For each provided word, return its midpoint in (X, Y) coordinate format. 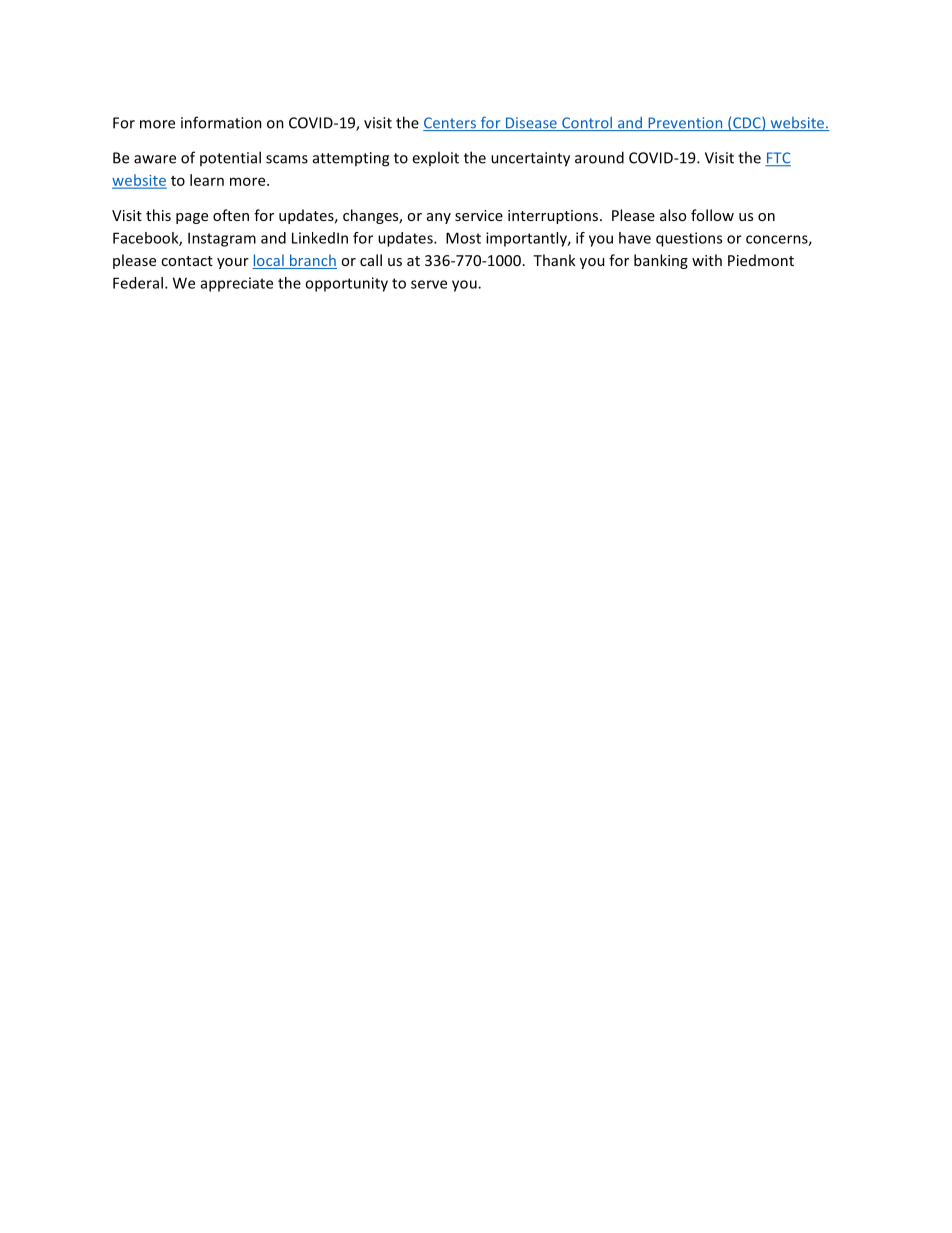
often (231, 215)
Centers (451, 124)
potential (230, 158)
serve (429, 284)
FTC (778, 159)
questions (689, 239)
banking (661, 261)
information (221, 122)
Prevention (685, 124)
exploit (435, 158)
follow (712, 215)
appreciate (237, 284)
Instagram (222, 239)
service (479, 215)
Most (463, 238)
